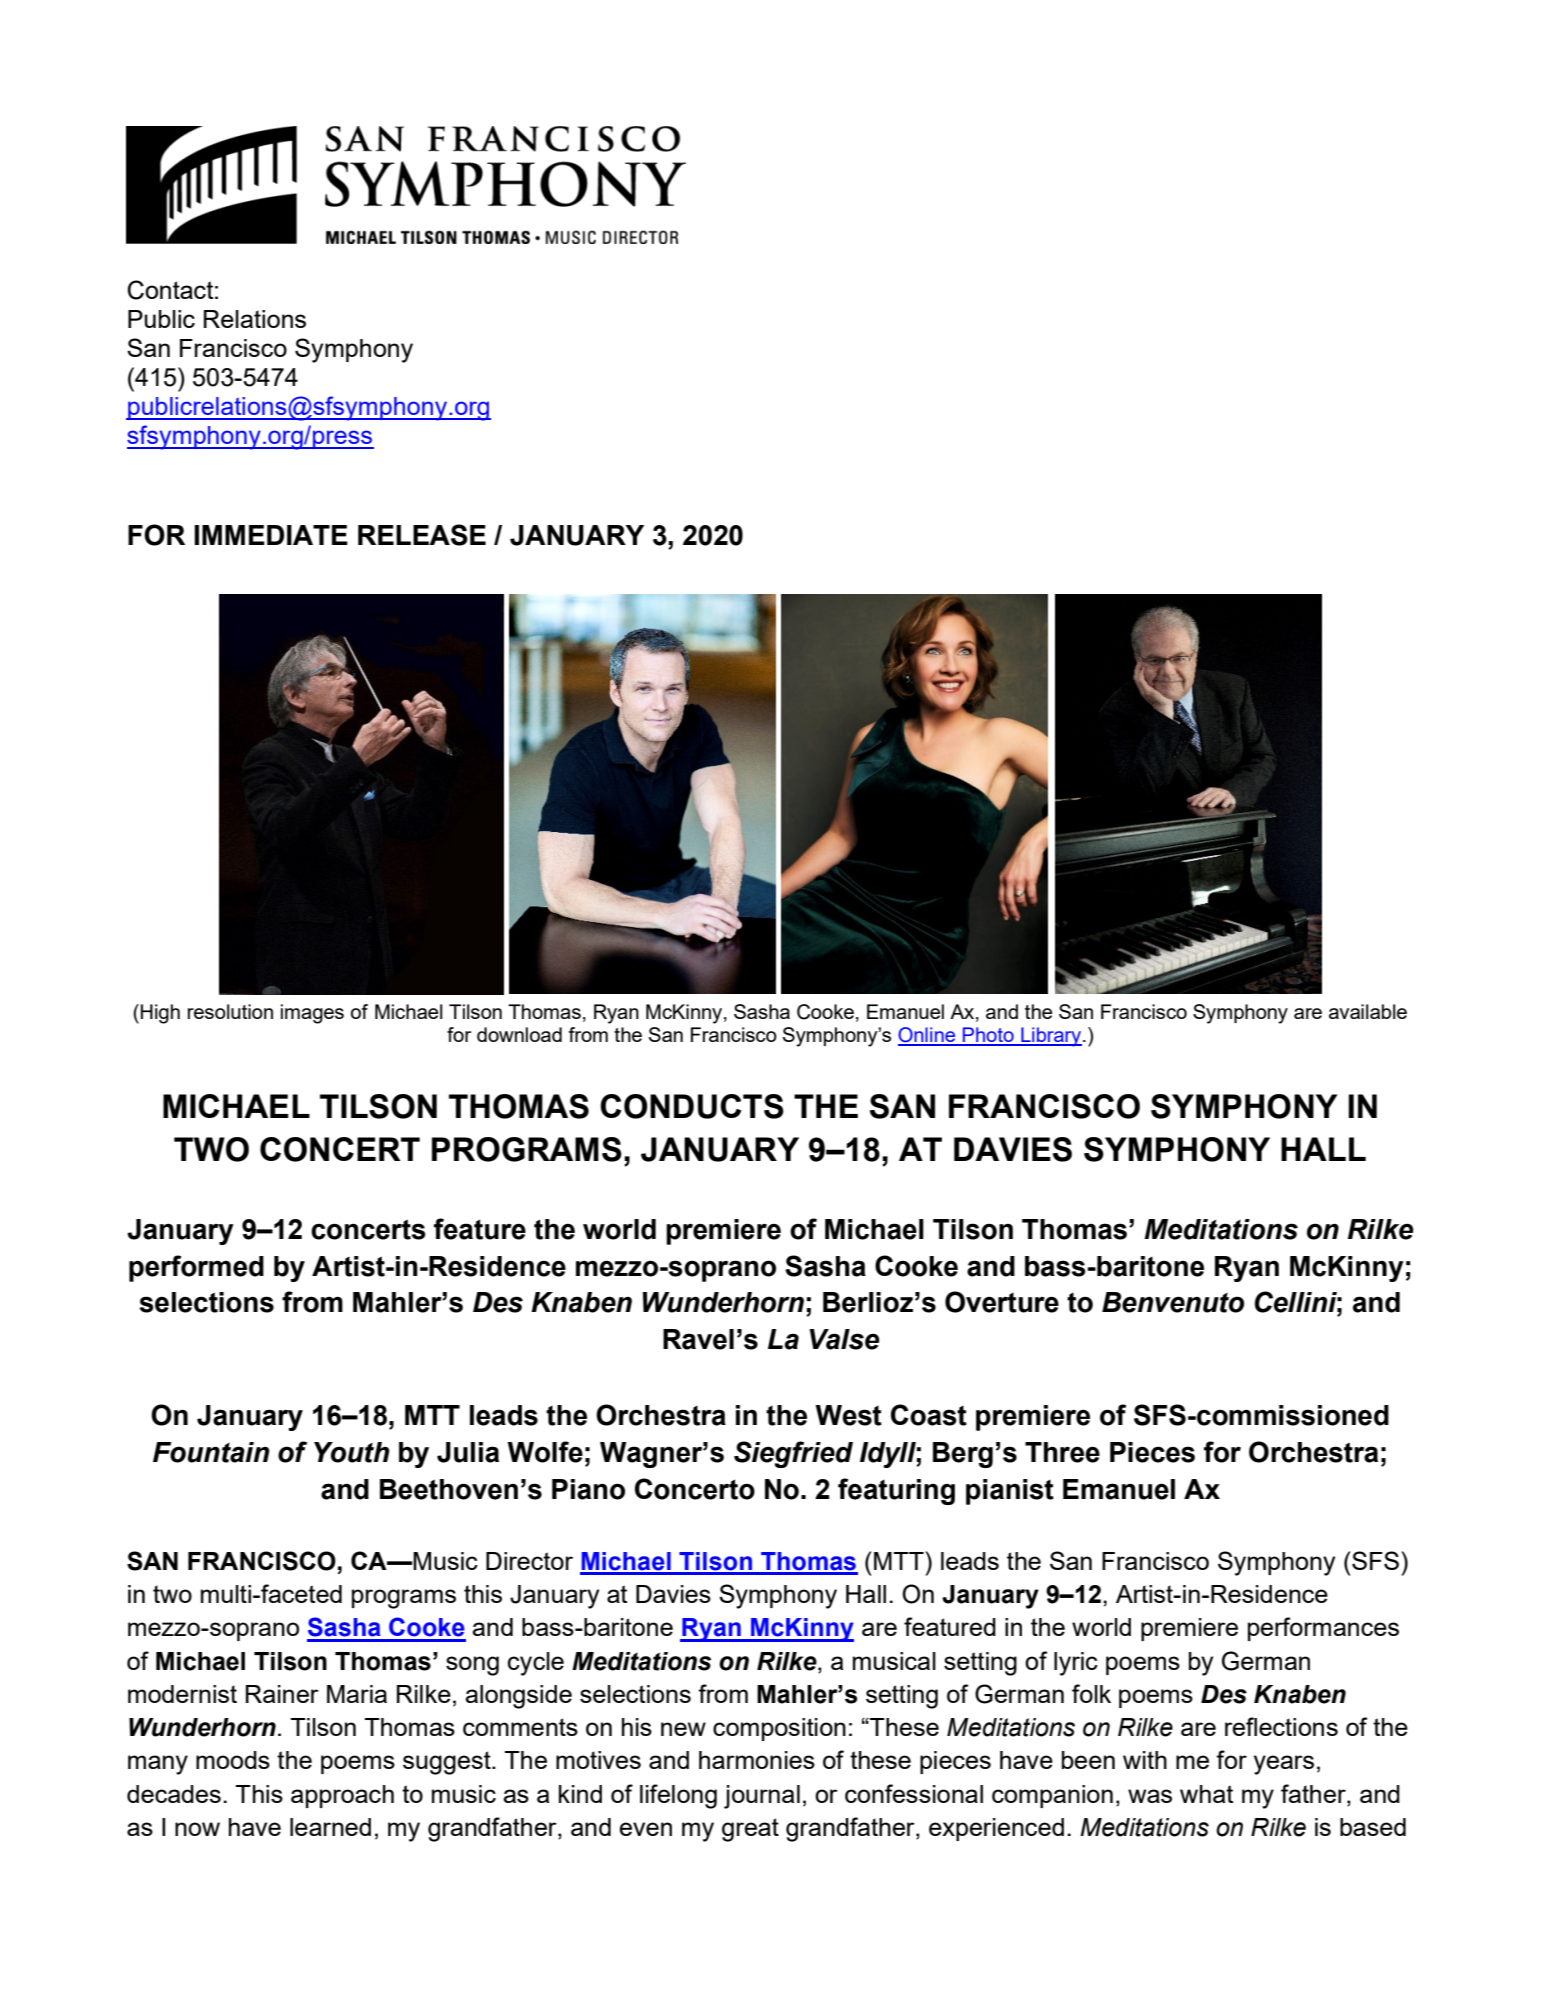  Describe the element at coordinates (1368, 1011) in the screenshot. I see `available` at that location.
